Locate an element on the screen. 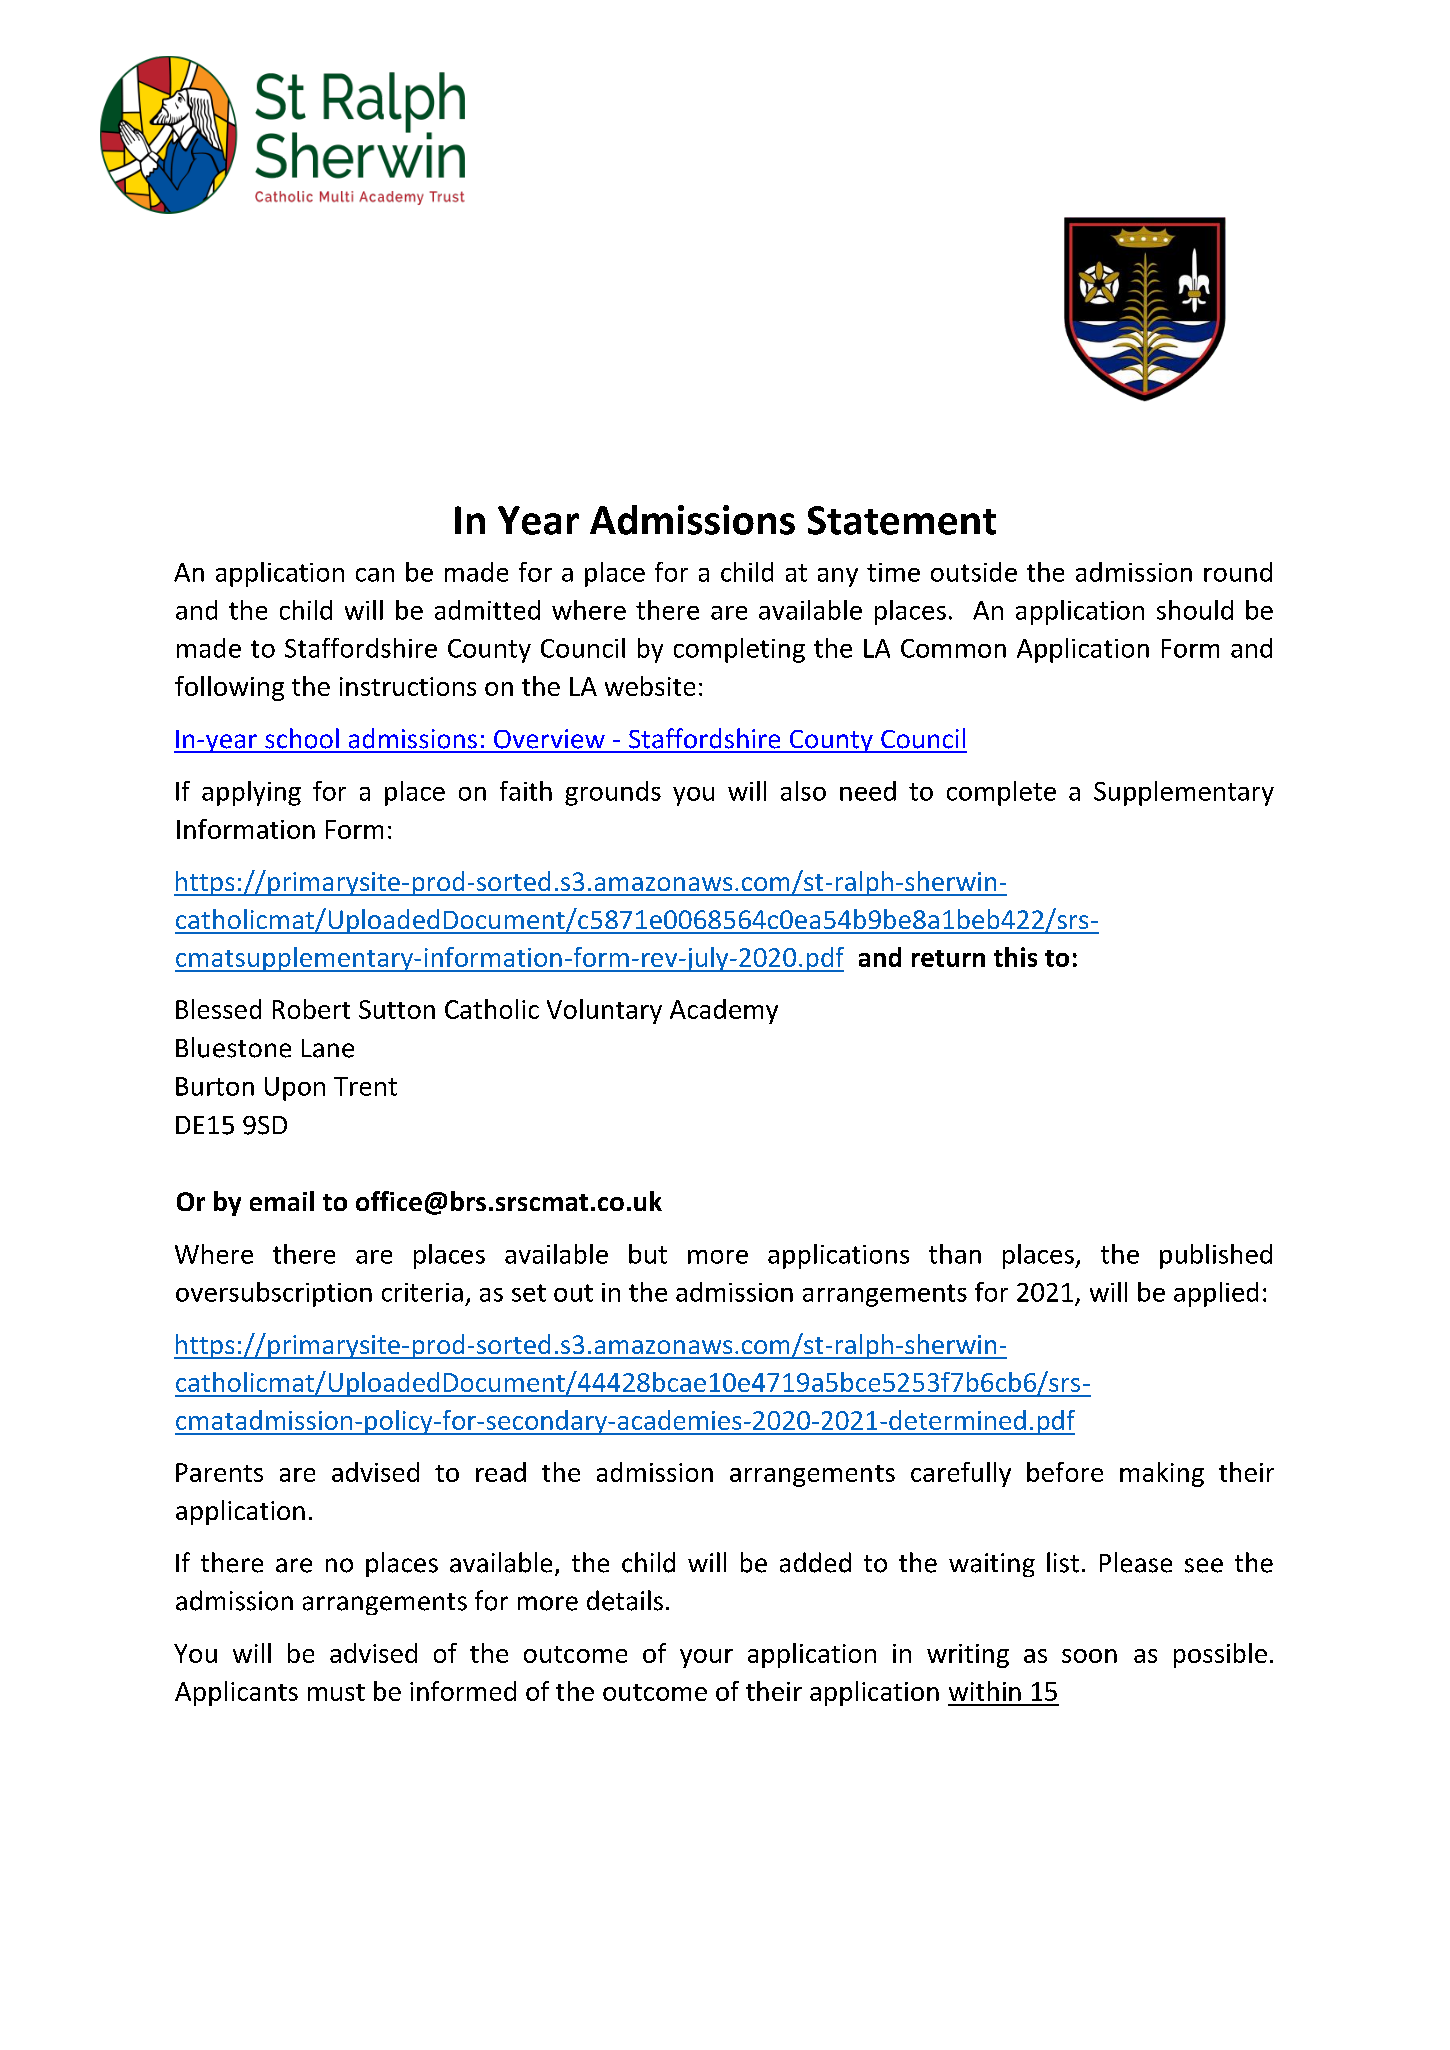 Image resolution: width=1450 pixels, height=2050 pixels. before is located at coordinates (1065, 1472).
